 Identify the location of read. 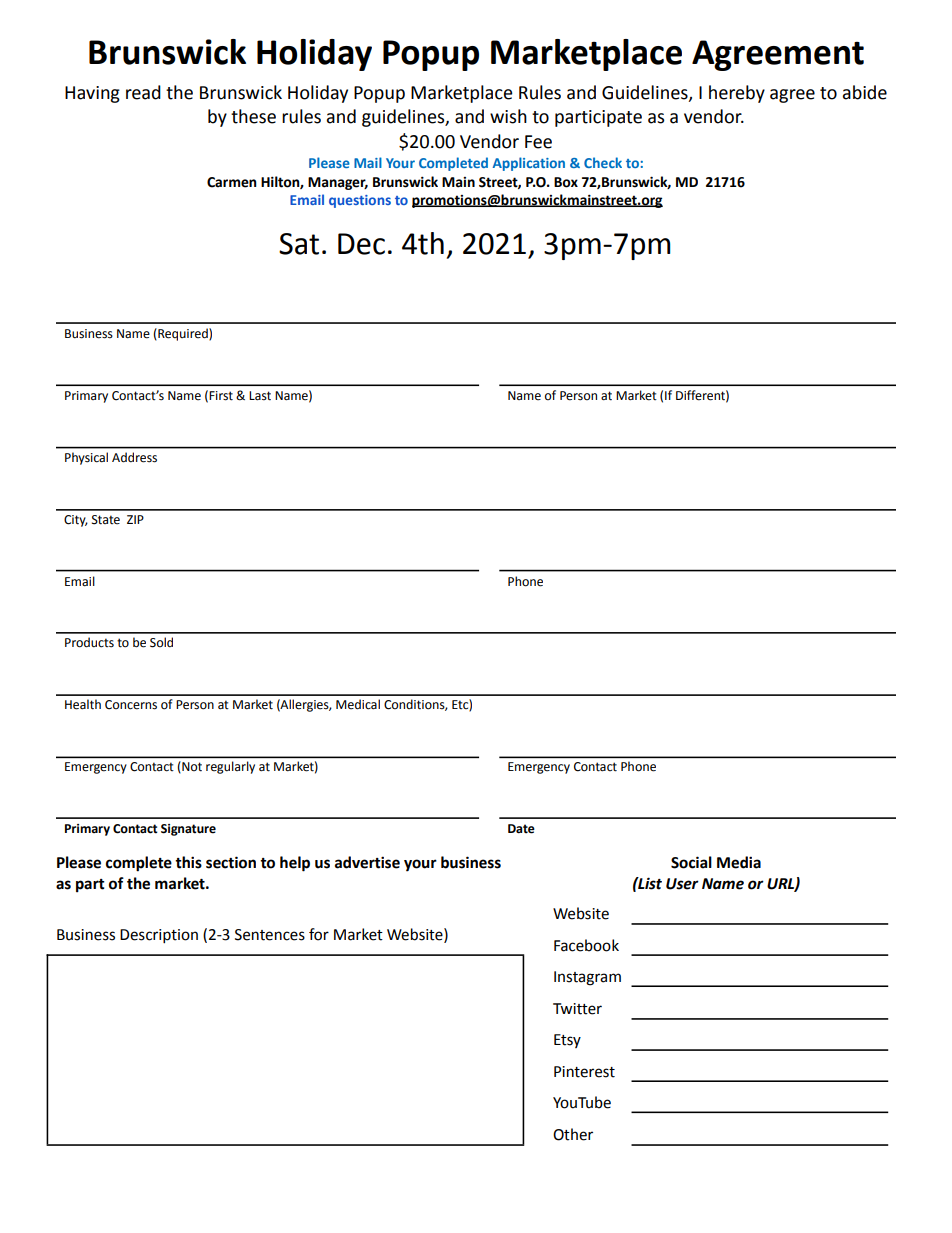
(143, 92).
